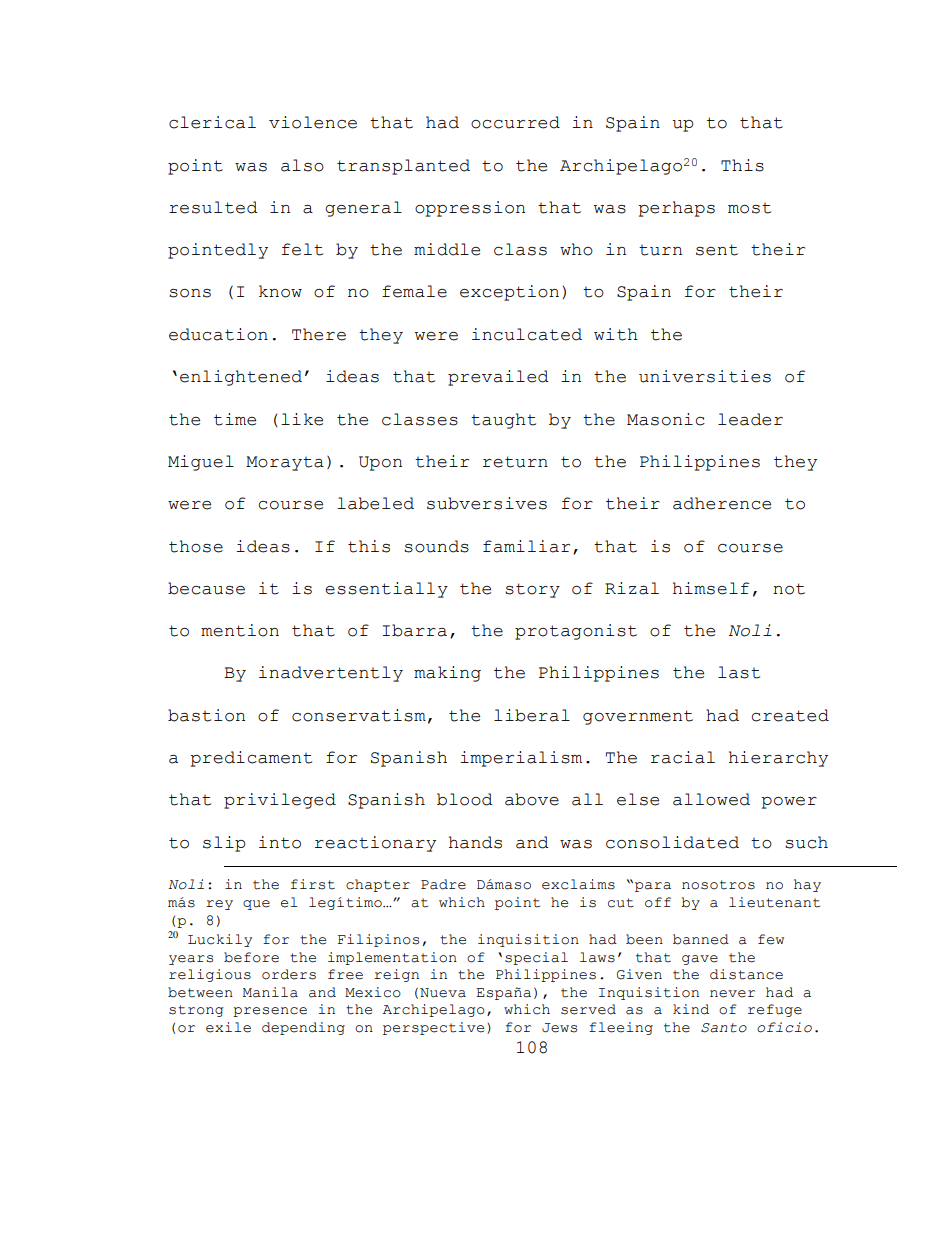 The image size is (952, 1233). I want to click on inculcated, so click(527, 334).
